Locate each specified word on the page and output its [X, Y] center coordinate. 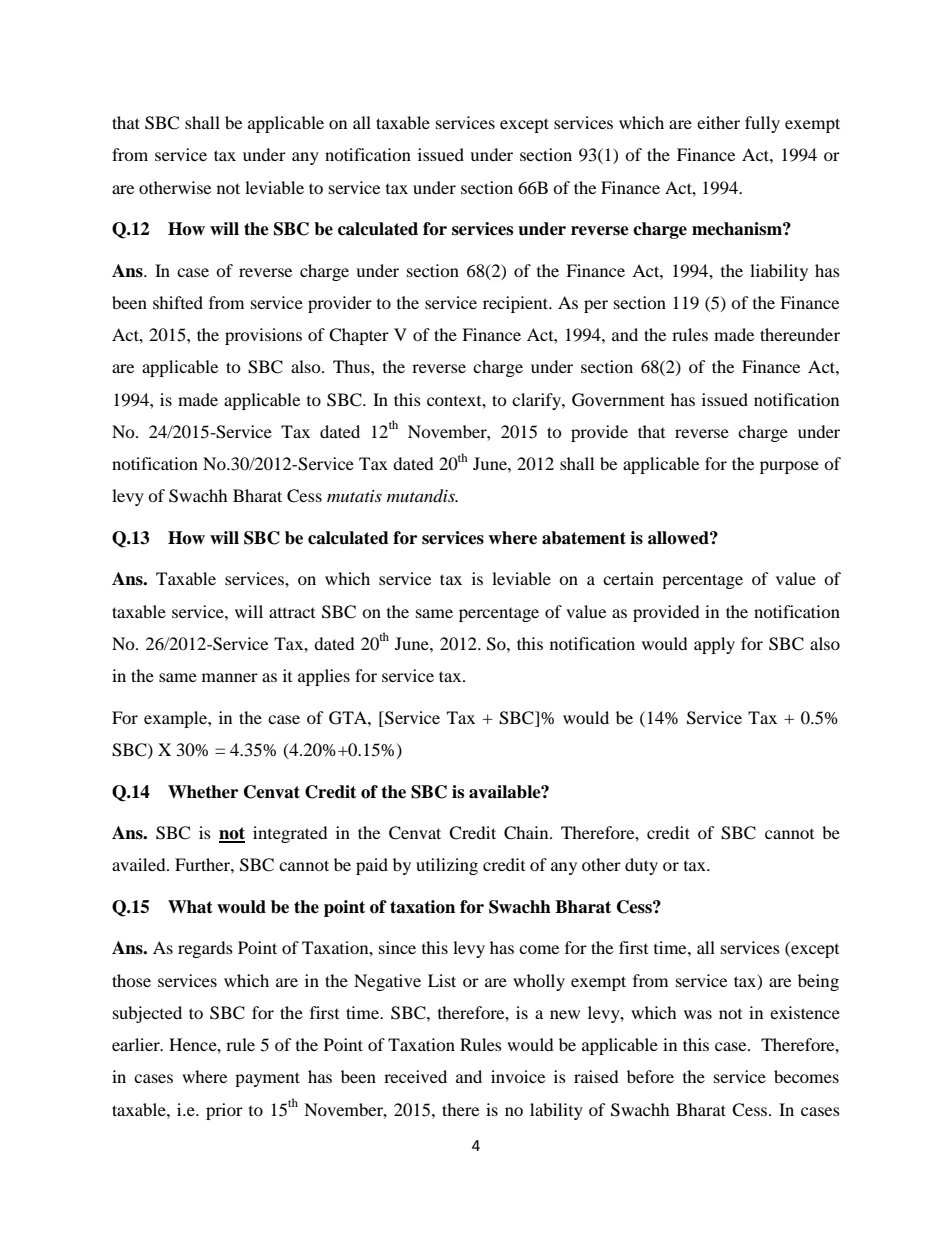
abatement [584, 538]
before [650, 1076]
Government [618, 400]
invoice [518, 1076]
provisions [263, 336]
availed [140, 864]
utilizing [447, 866]
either [718, 122]
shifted [178, 302]
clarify [537, 401]
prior [224, 1111]
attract [292, 613]
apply [714, 645]
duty [641, 866]
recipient [516, 304]
